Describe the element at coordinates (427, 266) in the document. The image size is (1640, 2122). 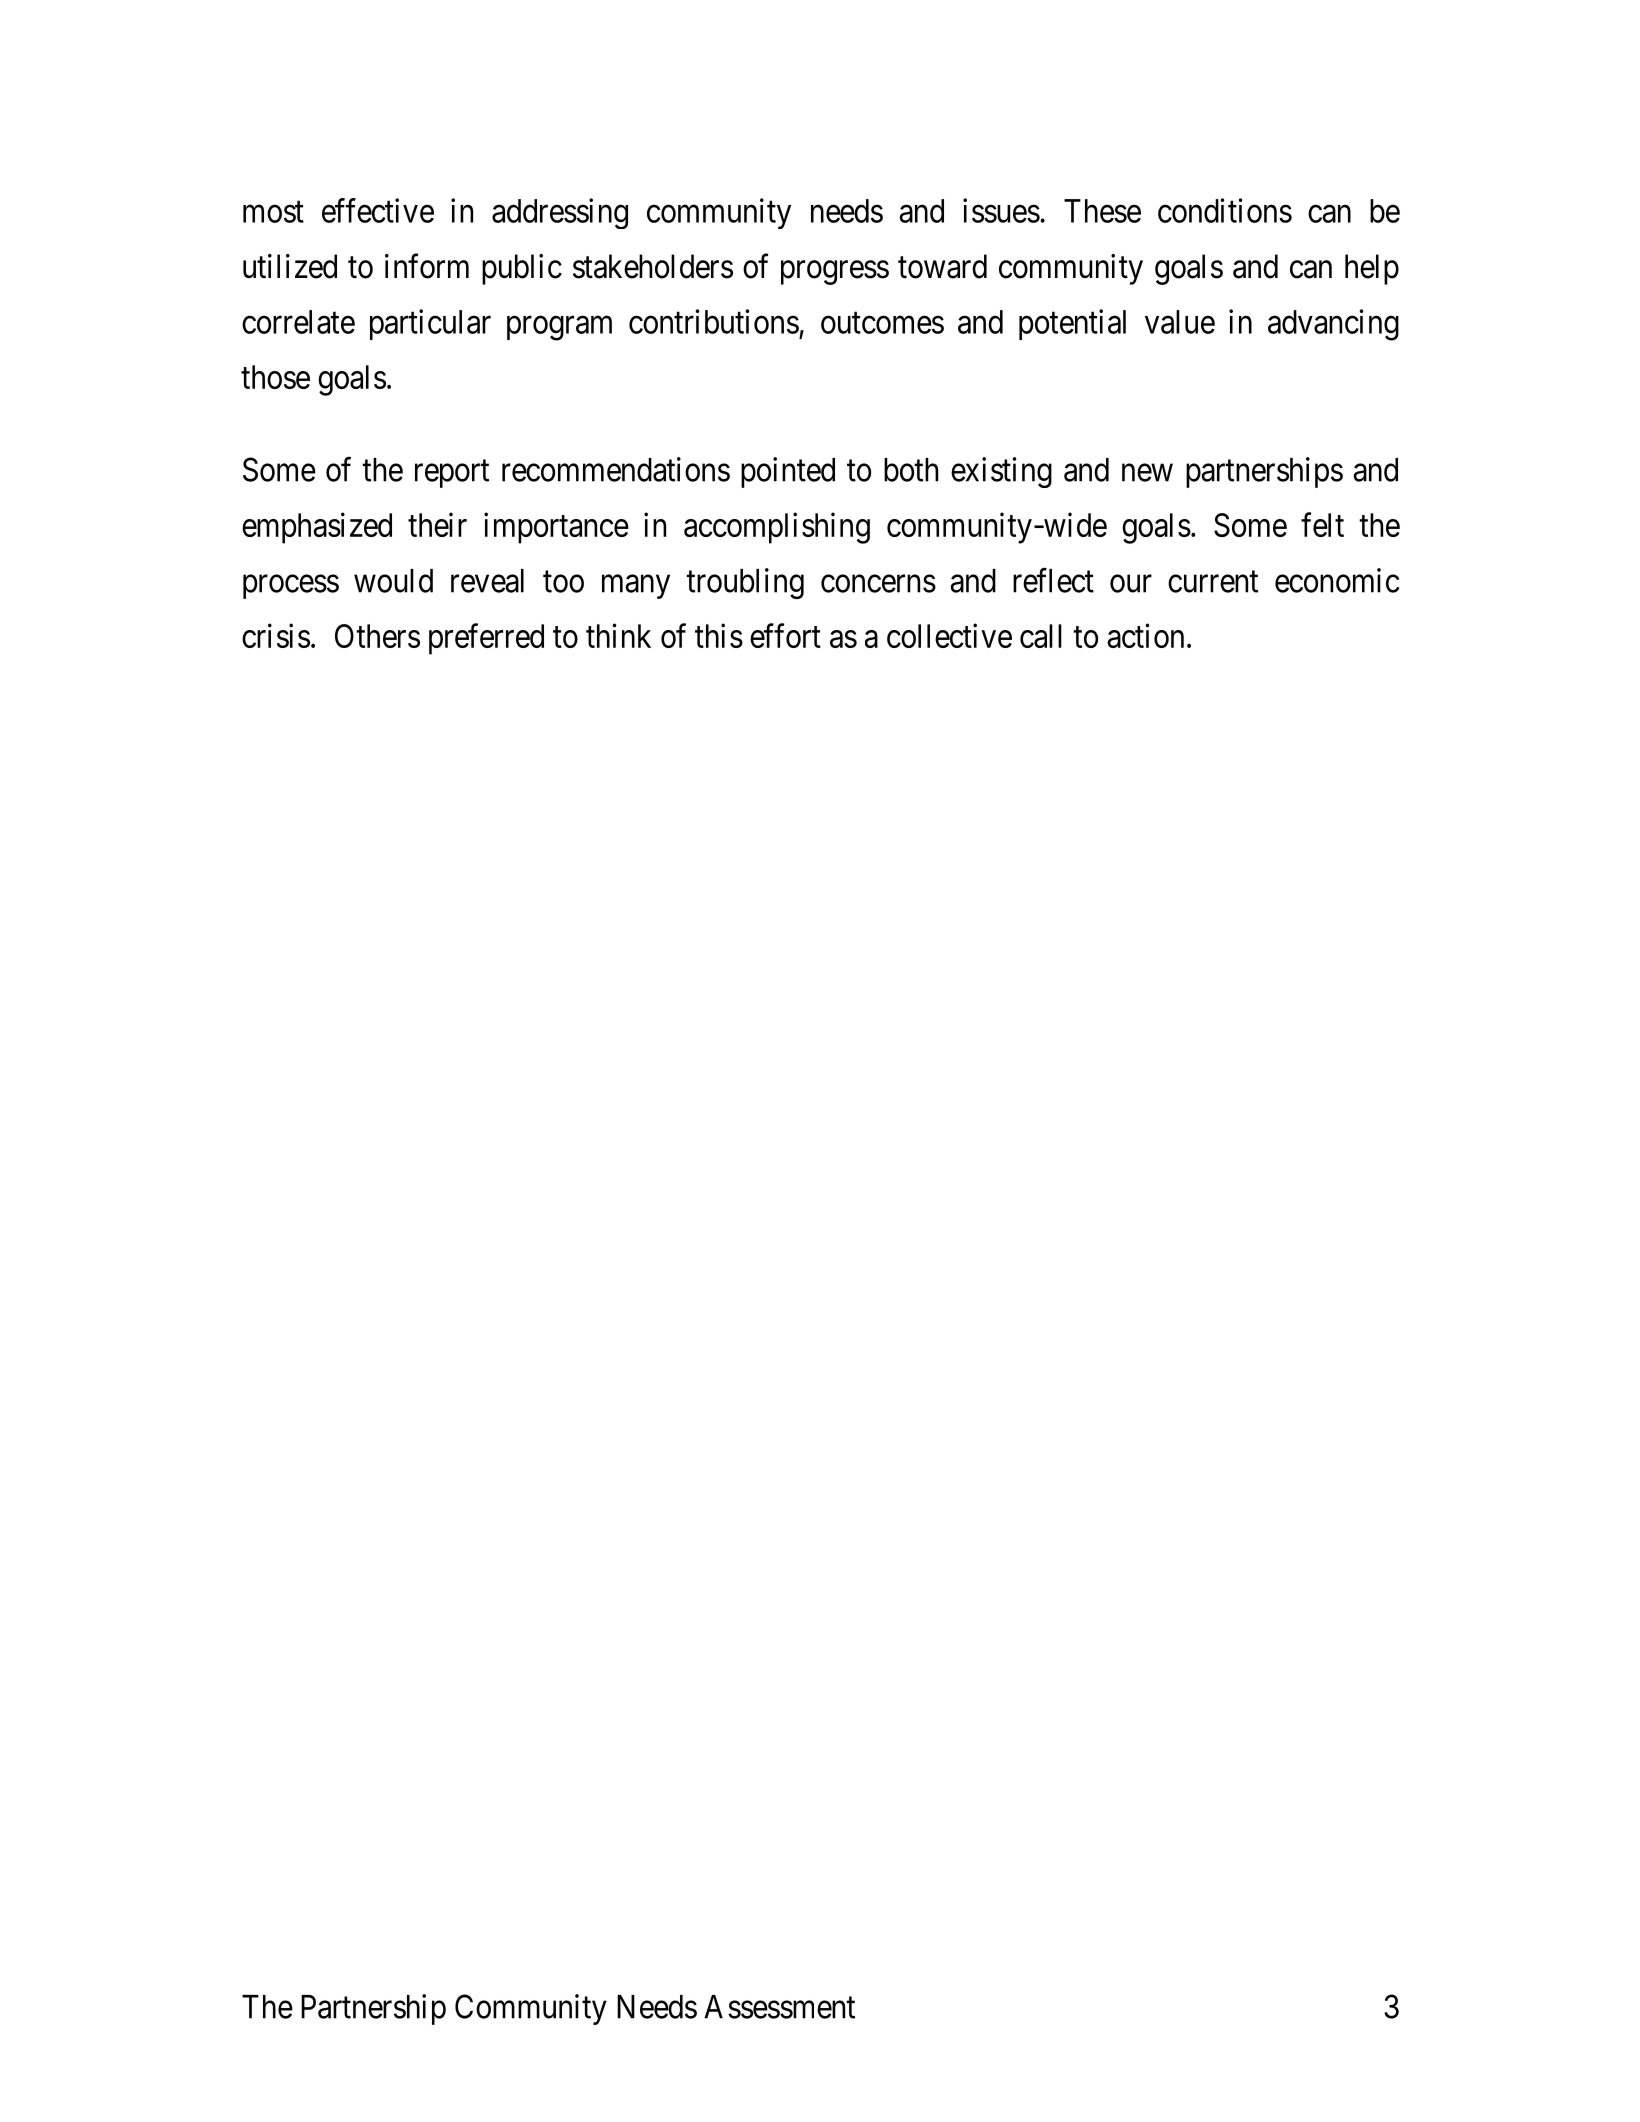
I see `inform` at that location.
